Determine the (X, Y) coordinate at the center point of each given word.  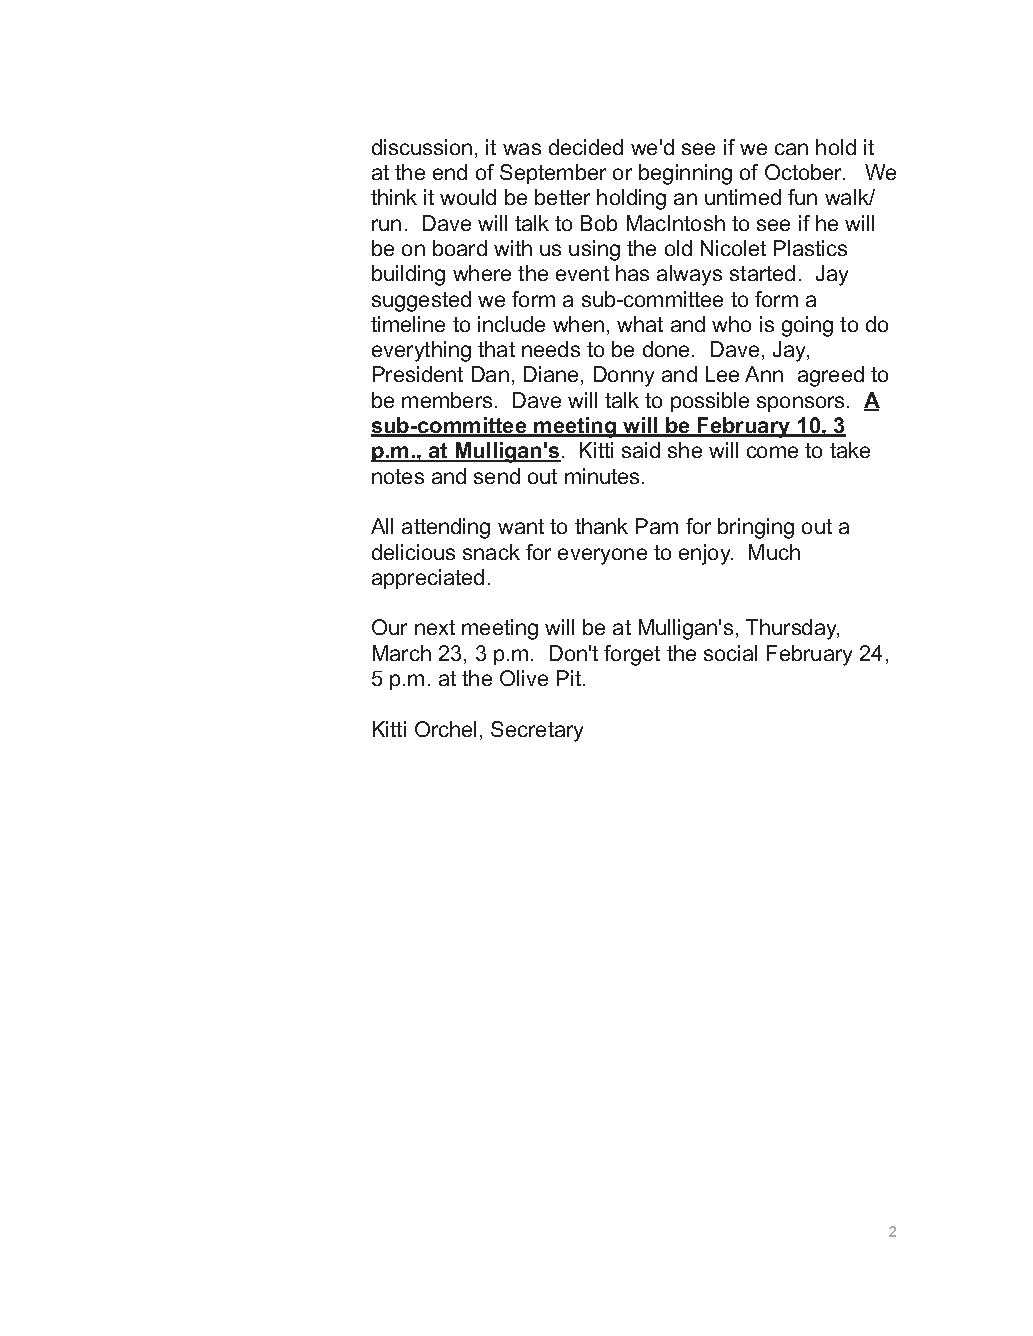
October (805, 172)
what (640, 324)
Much (774, 552)
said (641, 450)
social (730, 653)
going (807, 326)
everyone (602, 556)
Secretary (537, 731)
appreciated (428, 579)
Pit (569, 678)
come (772, 452)
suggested (421, 301)
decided (586, 147)
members (447, 400)
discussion (422, 147)
